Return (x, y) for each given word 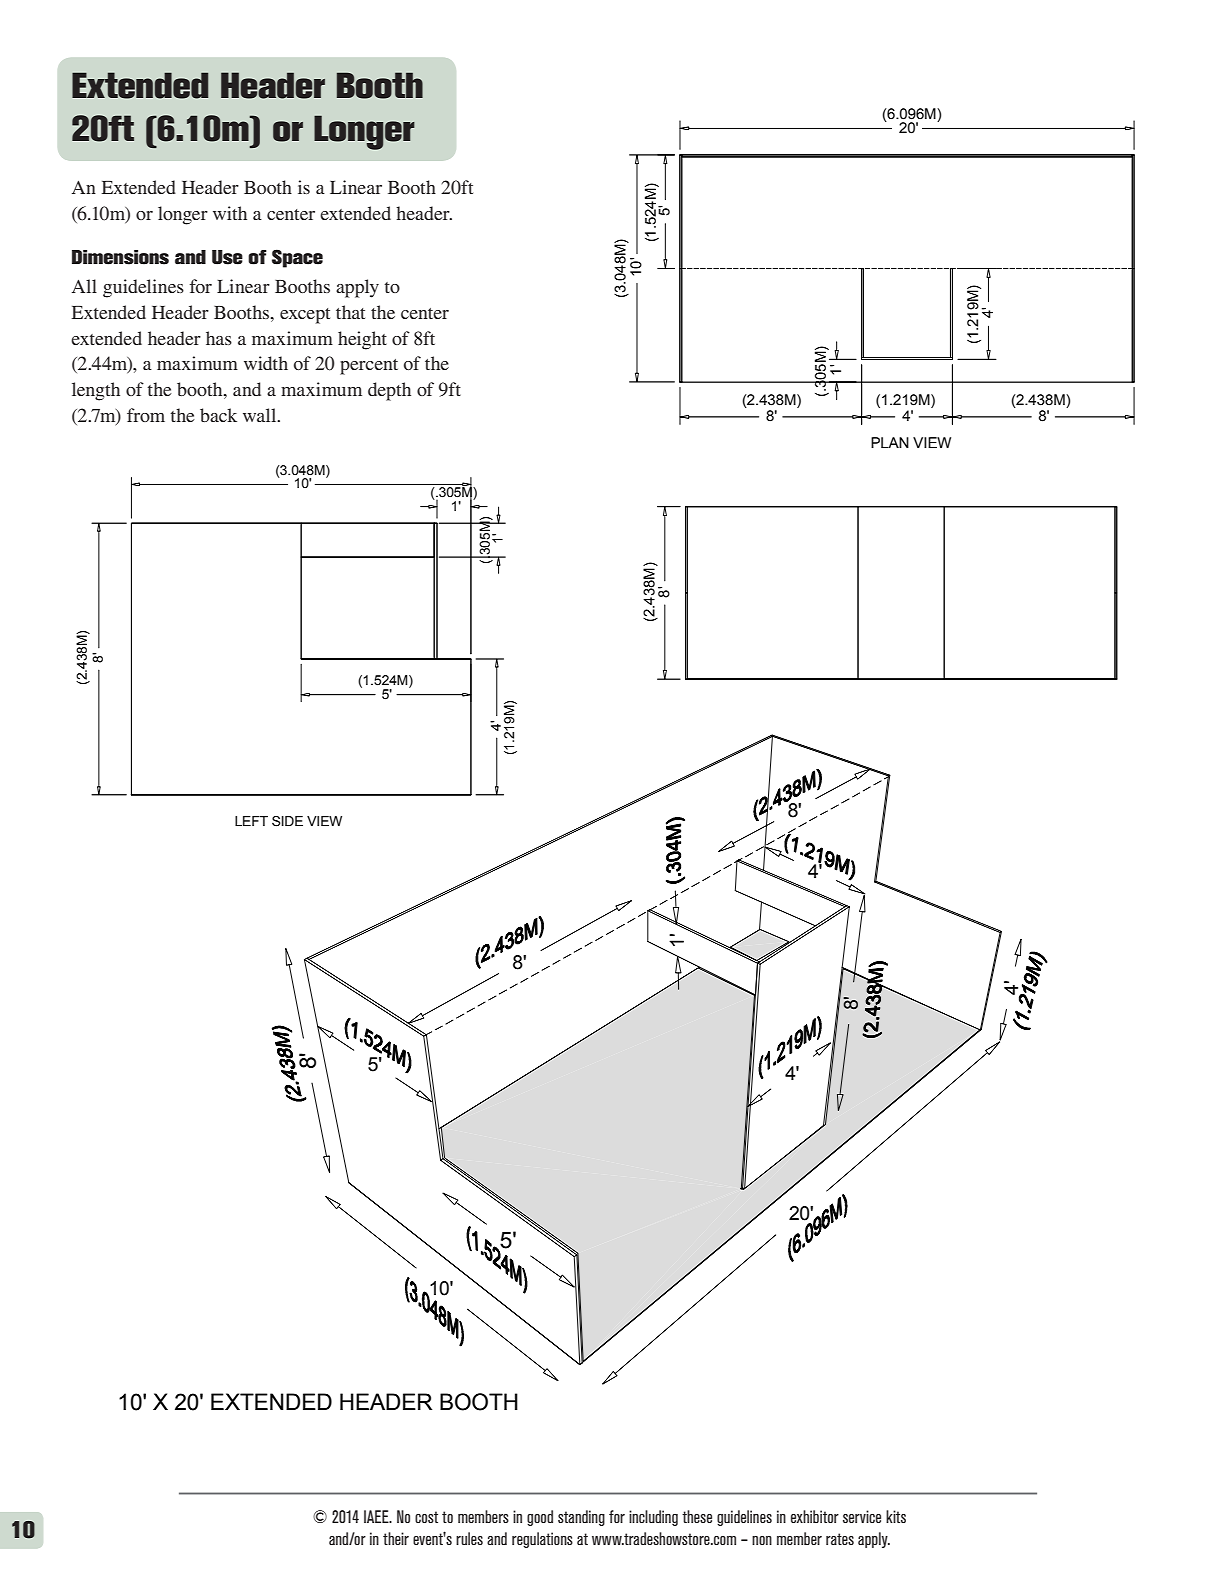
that (350, 312)
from (146, 415)
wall (261, 415)
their (396, 1538)
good (540, 1518)
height (362, 340)
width (266, 363)
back (218, 415)
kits (896, 1516)
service (862, 1516)
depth (389, 391)
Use (227, 257)
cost (426, 1517)
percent (369, 367)
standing (581, 1518)
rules (469, 1538)
